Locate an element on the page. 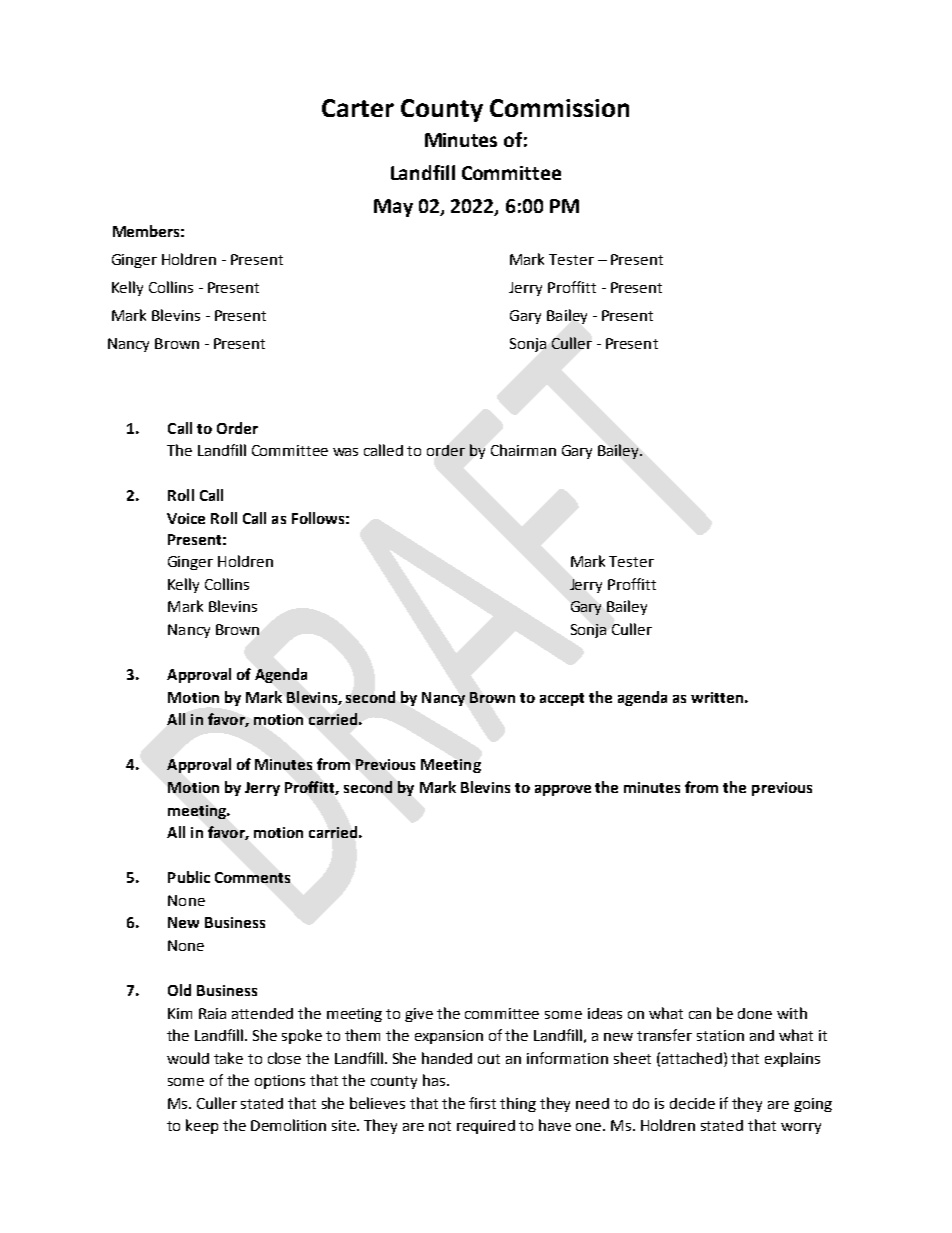  can is located at coordinates (700, 1015).
